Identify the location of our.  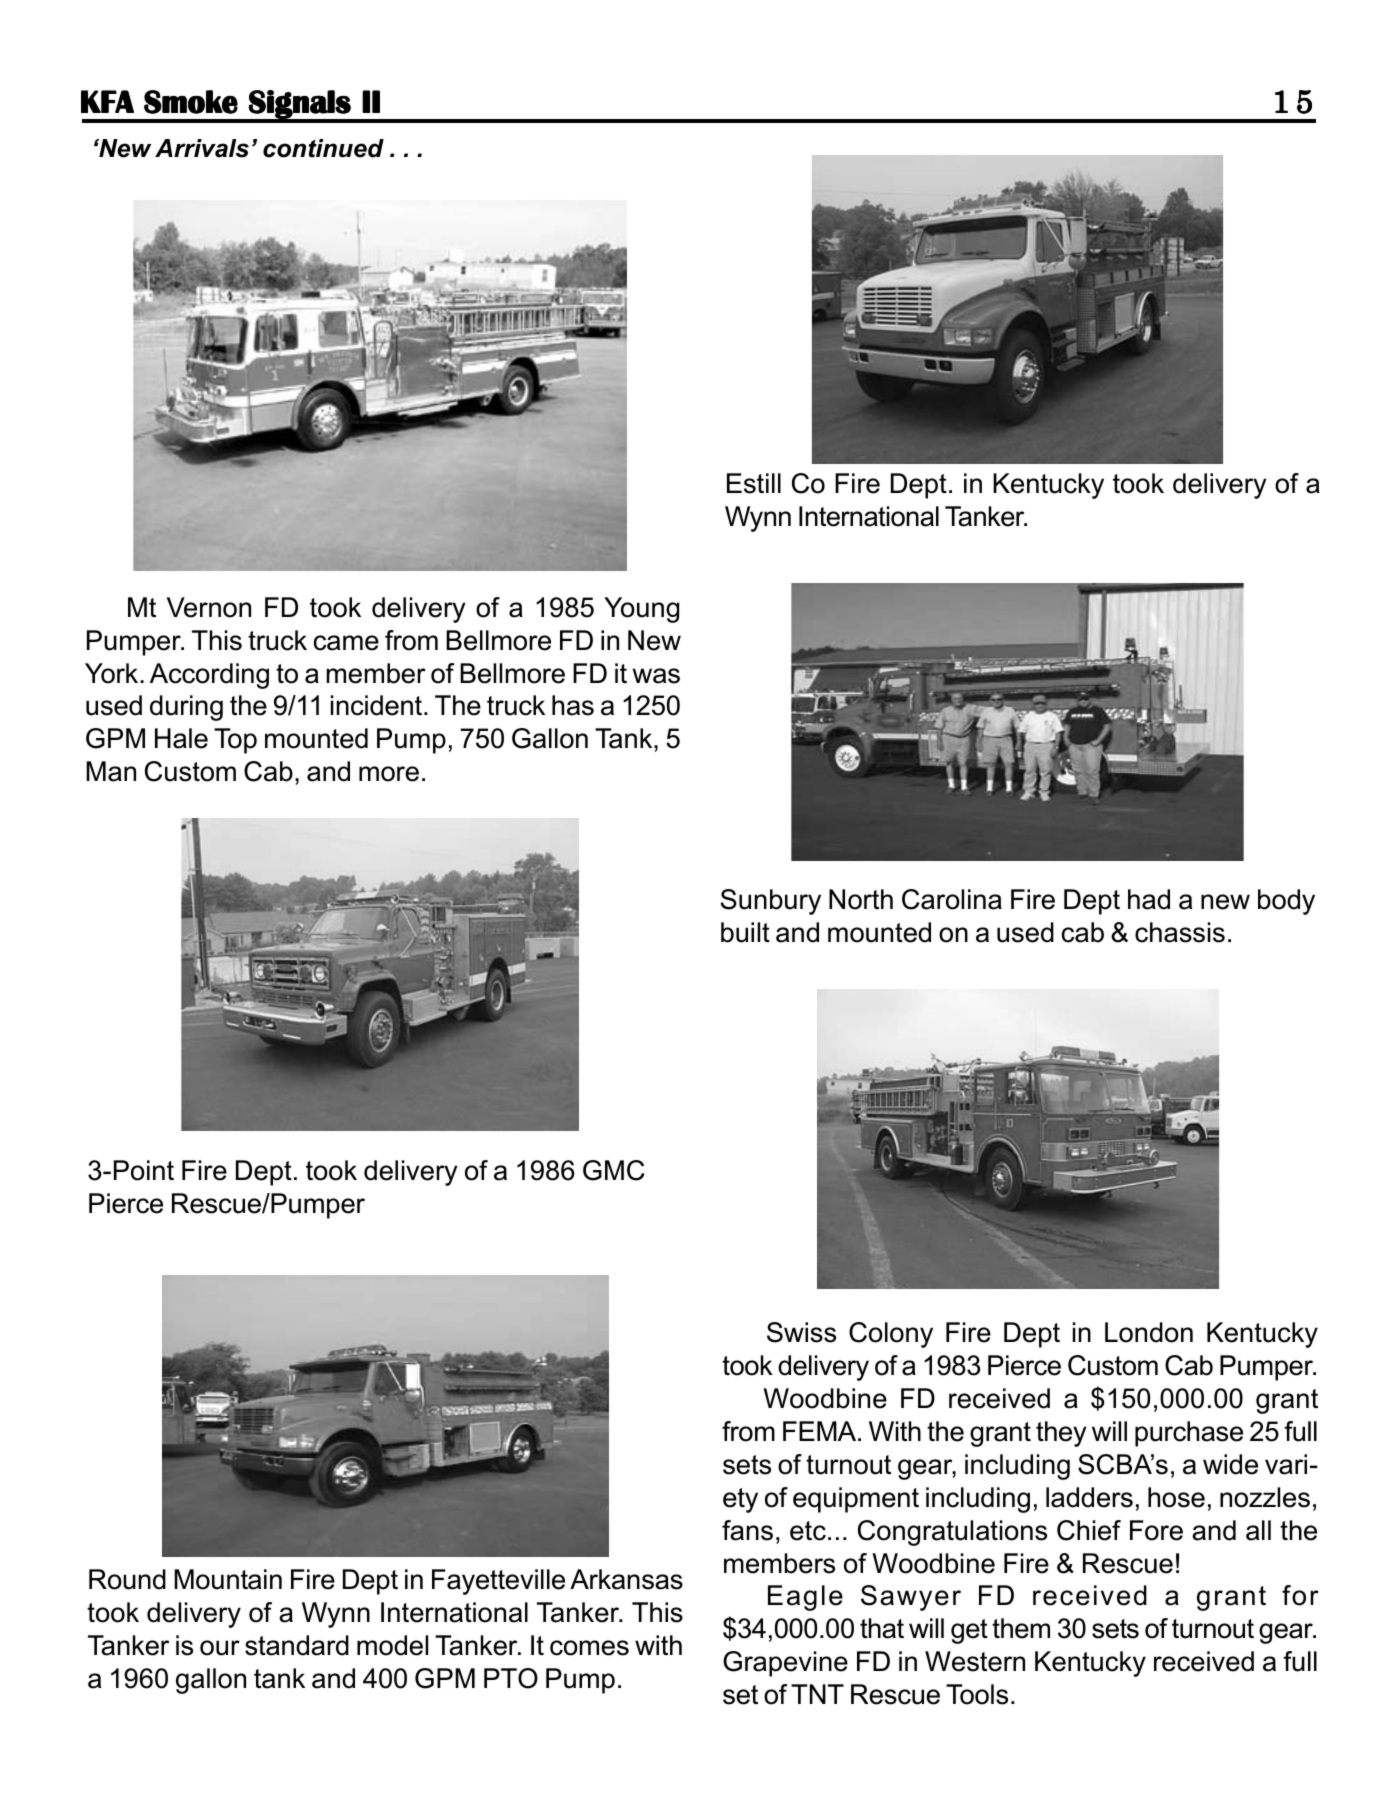
(220, 1648).
